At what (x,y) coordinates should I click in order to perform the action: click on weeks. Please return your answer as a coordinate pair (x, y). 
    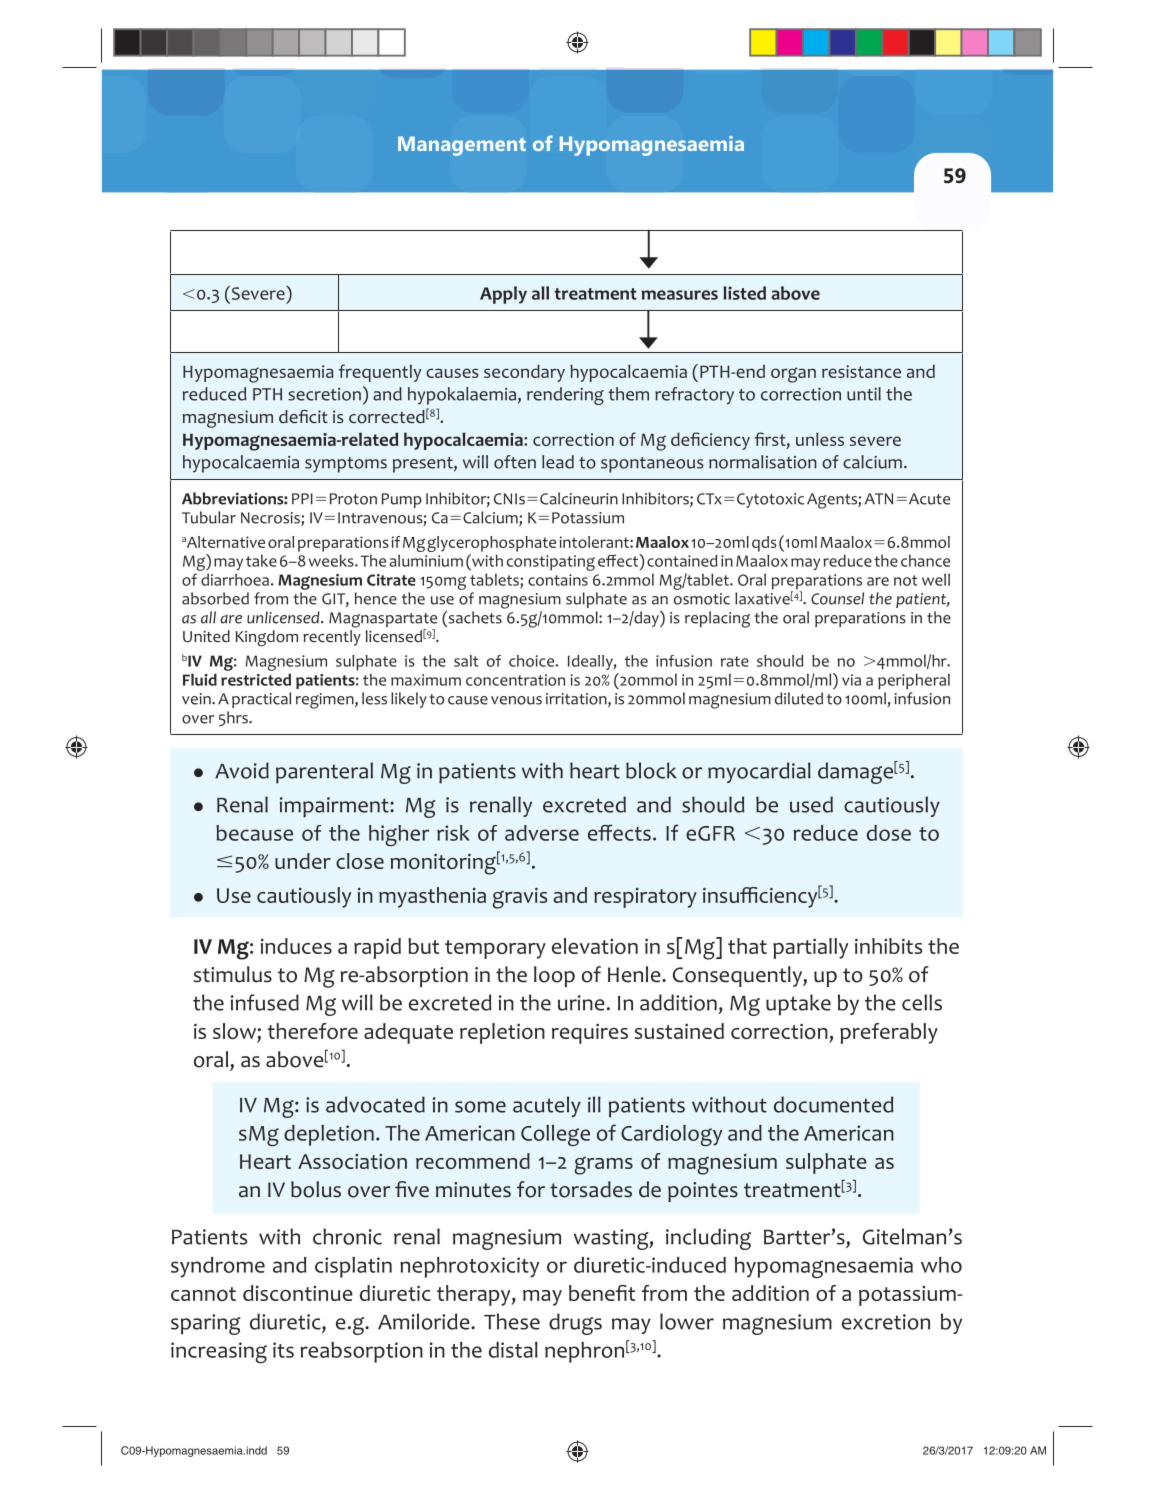
    Looking at the image, I should click on (332, 561).
